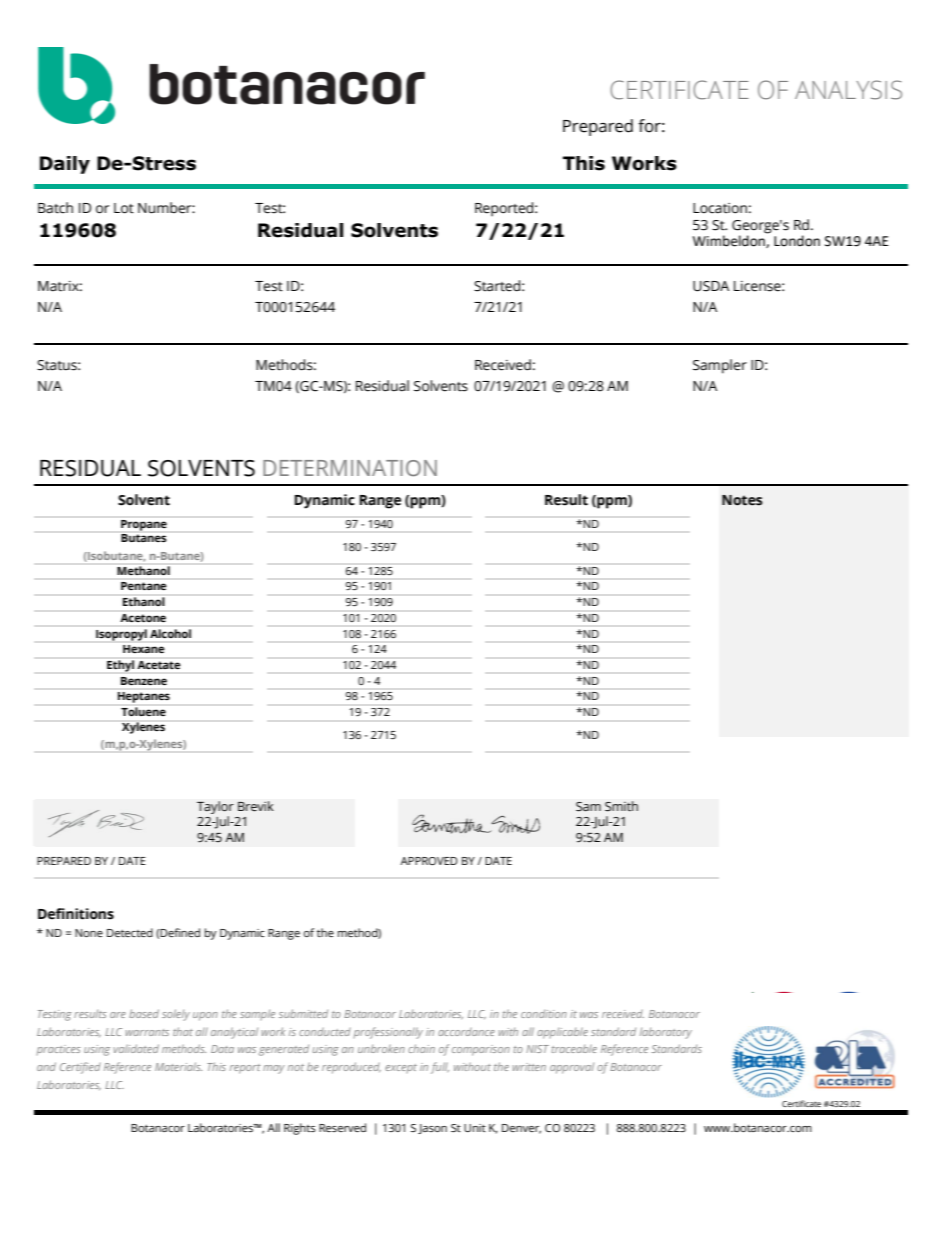 This screenshot has height=1233, width=952. Describe the element at coordinates (440, 1068) in the screenshot. I see `full` at that location.
